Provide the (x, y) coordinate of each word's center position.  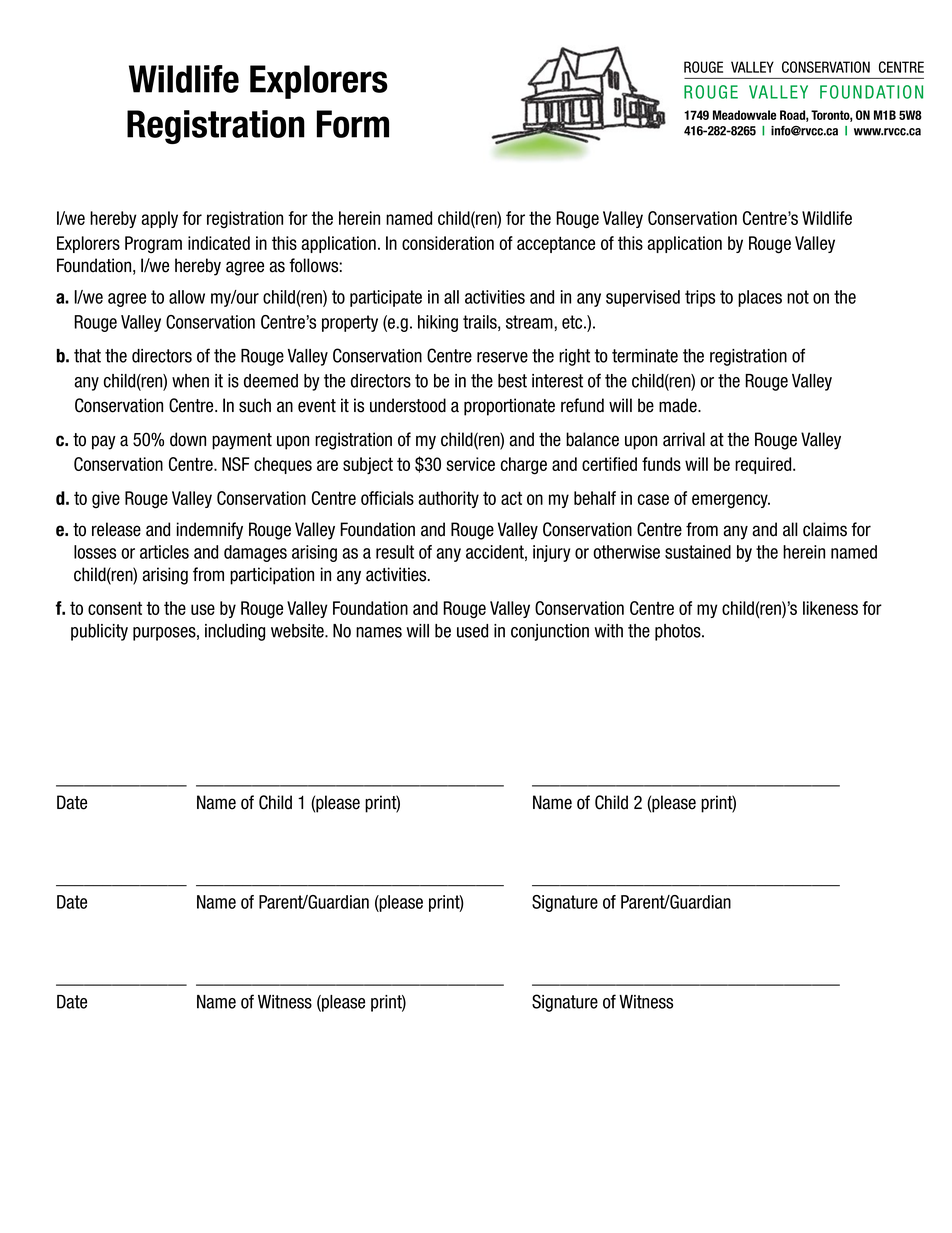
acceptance (556, 244)
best (512, 381)
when (190, 381)
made (679, 405)
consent (115, 608)
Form (353, 124)
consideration (448, 243)
